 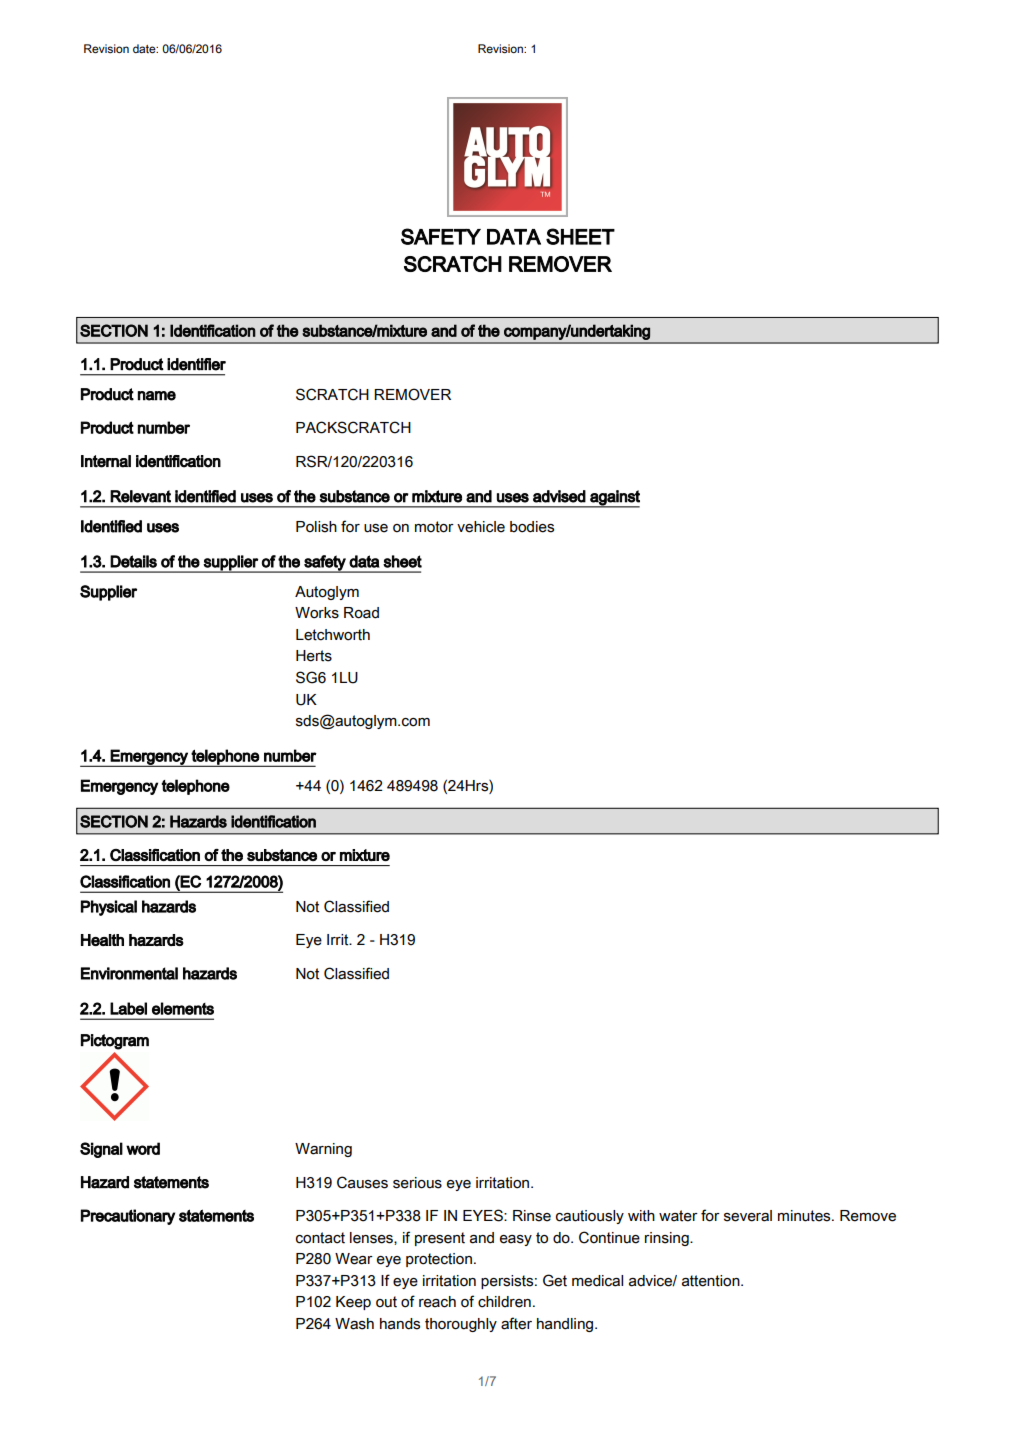 I want to click on bodies, so click(x=532, y=527).
